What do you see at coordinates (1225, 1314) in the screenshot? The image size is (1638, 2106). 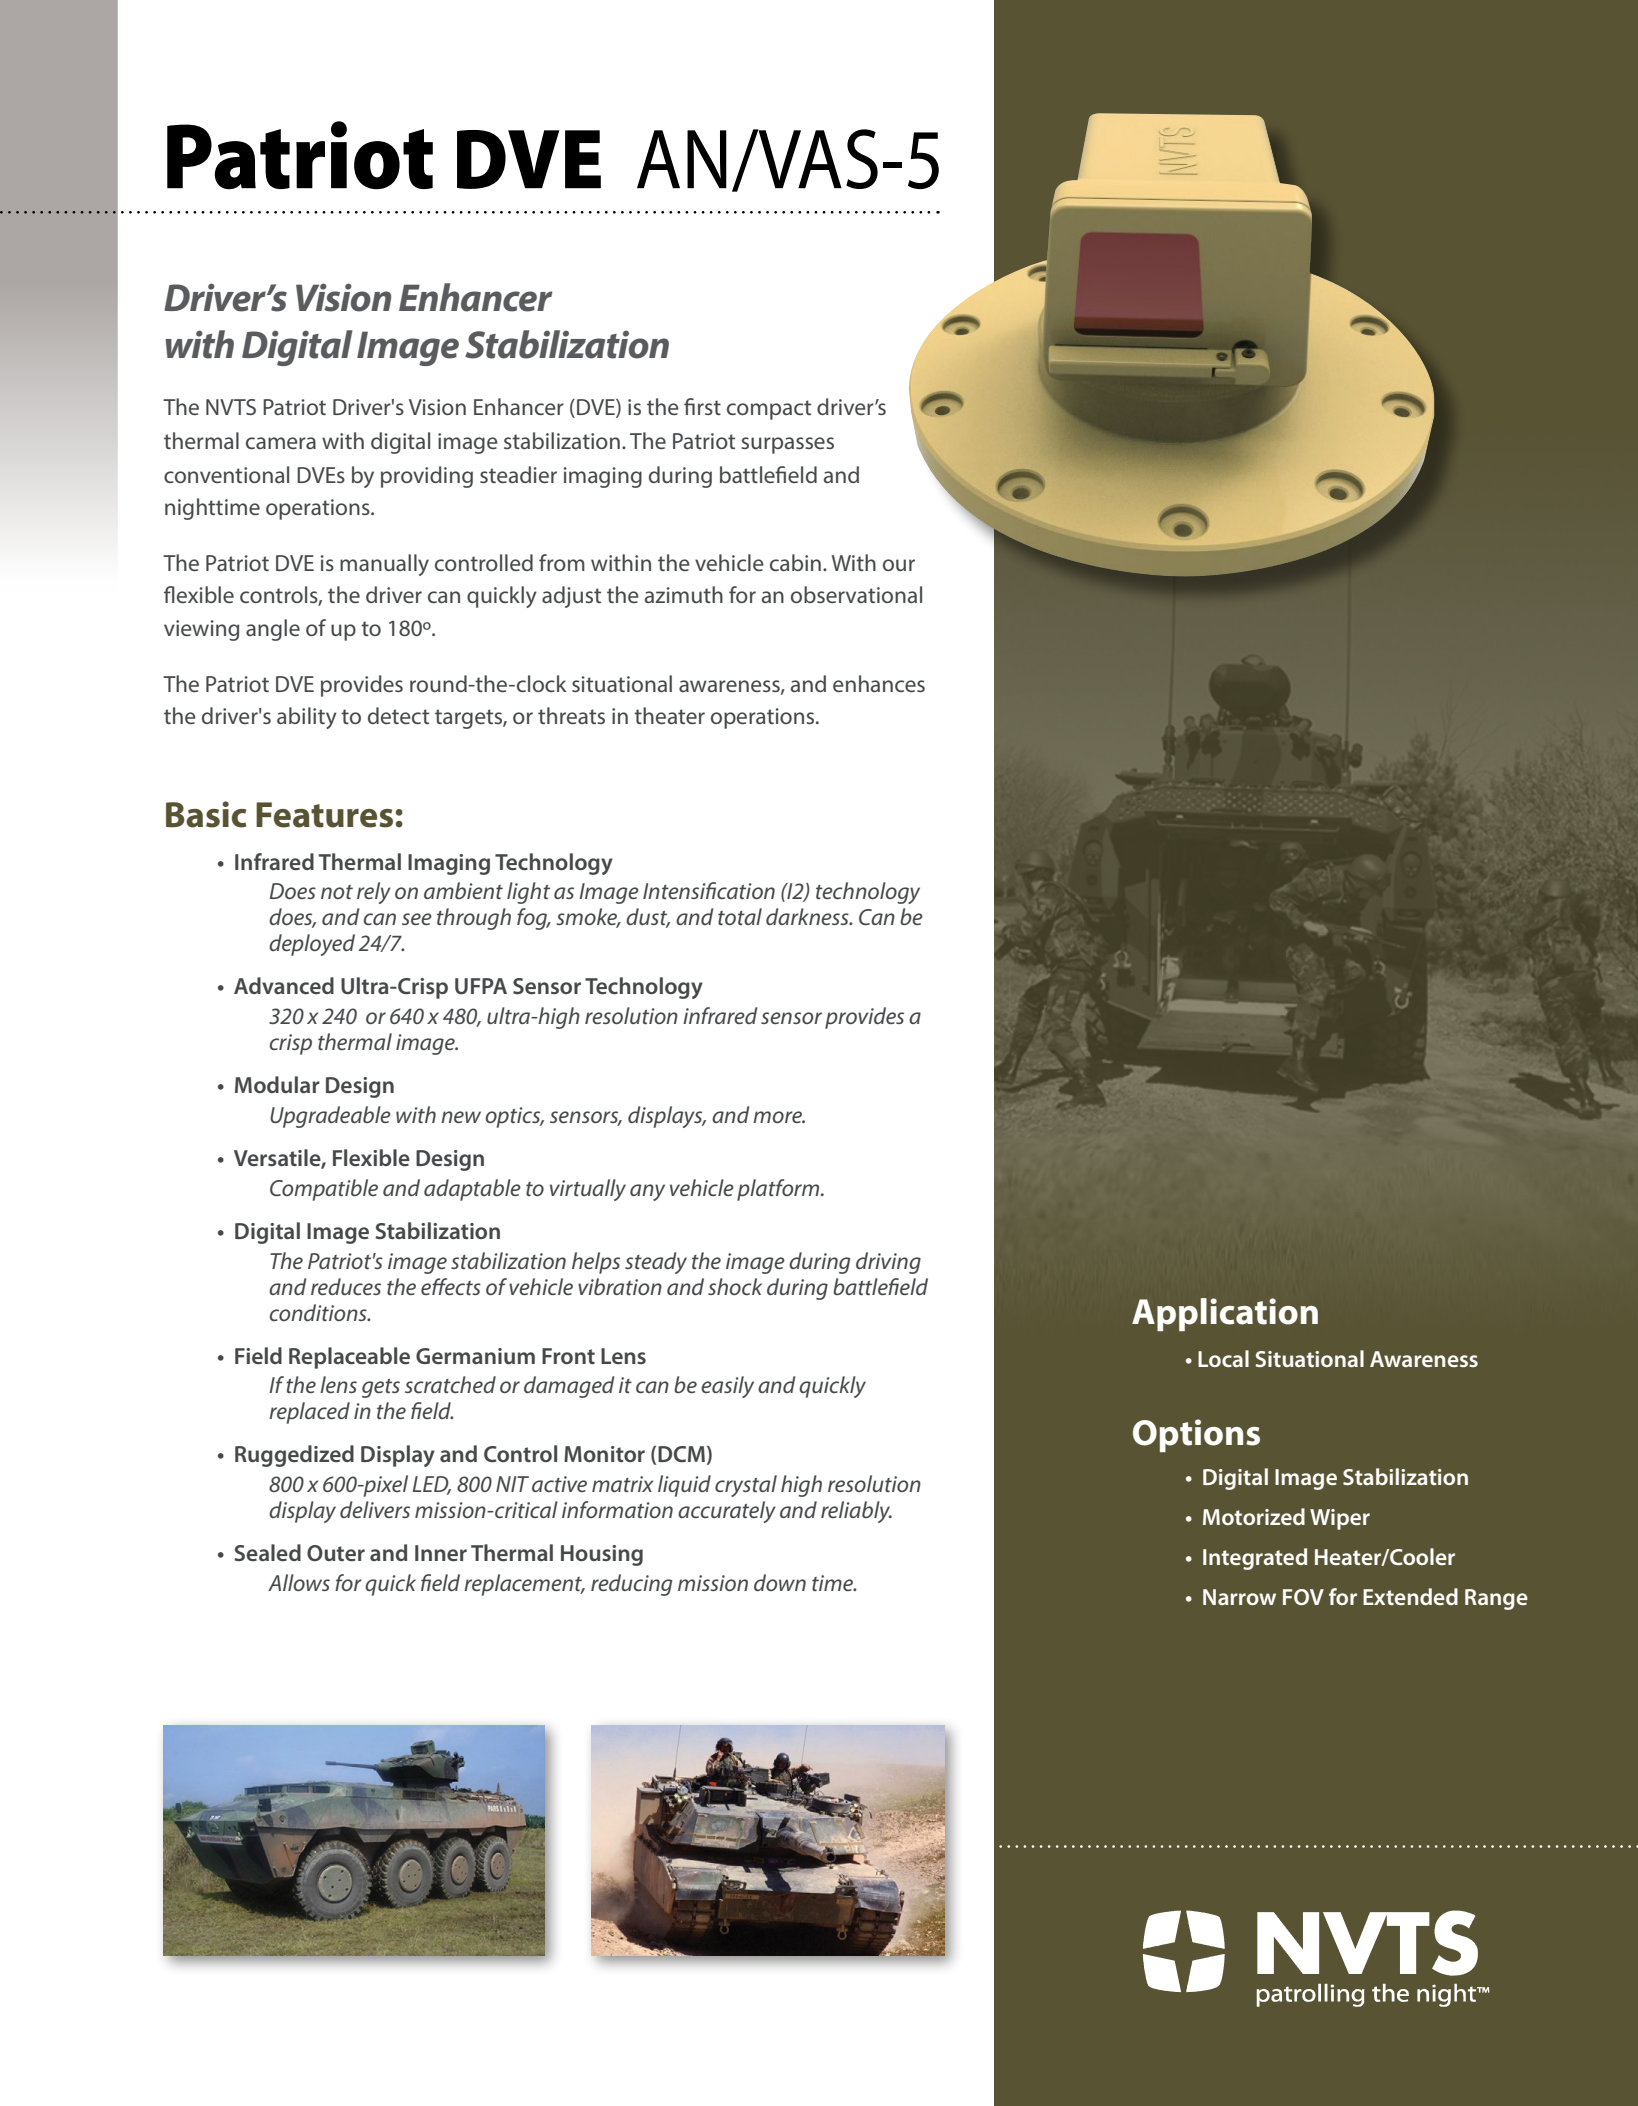 I see `Application` at bounding box center [1225, 1314].
